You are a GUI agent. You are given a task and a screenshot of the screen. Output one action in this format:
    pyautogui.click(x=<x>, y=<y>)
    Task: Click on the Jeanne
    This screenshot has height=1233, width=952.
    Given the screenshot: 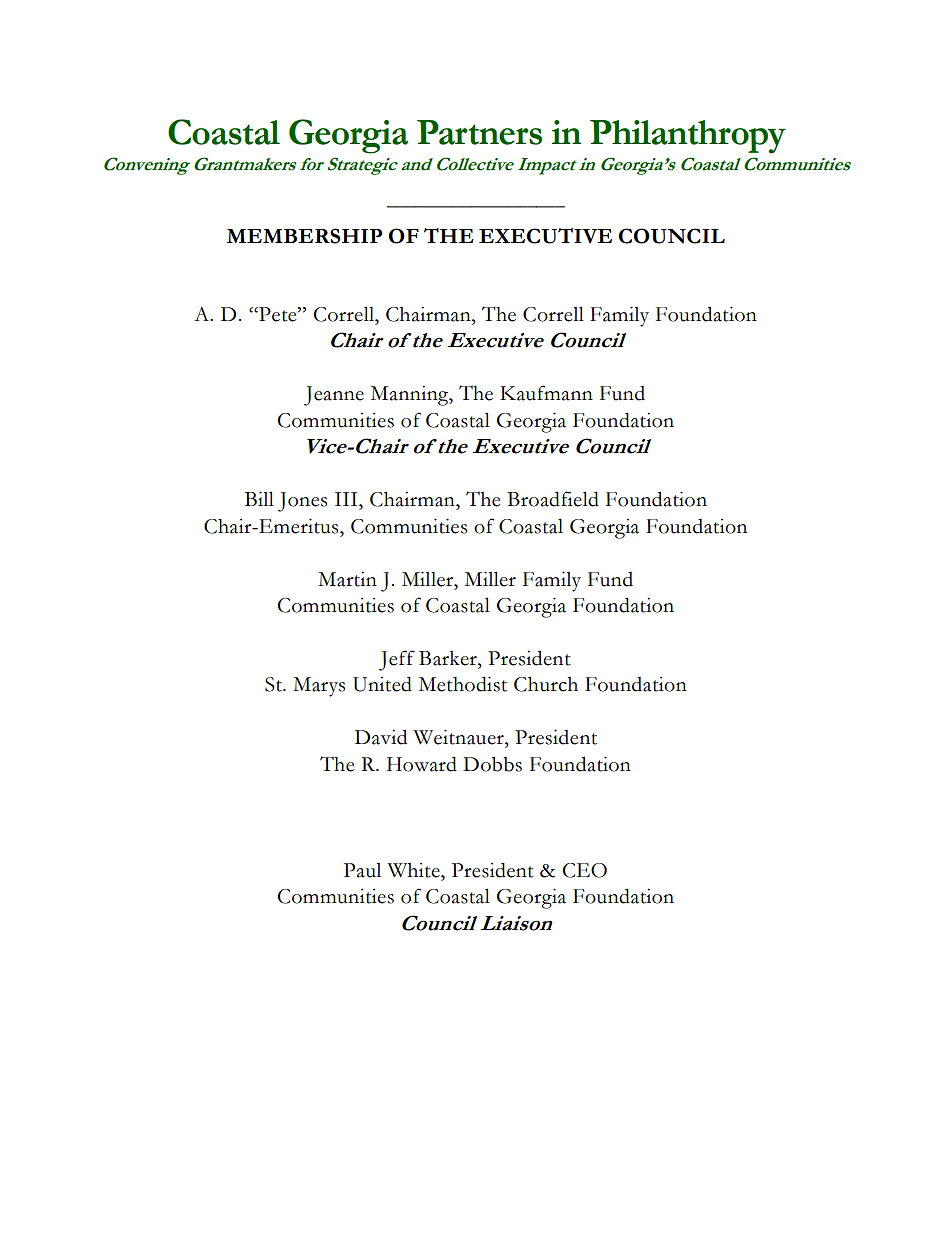 What is the action you would take?
    pyautogui.click(x=334, y=396)
